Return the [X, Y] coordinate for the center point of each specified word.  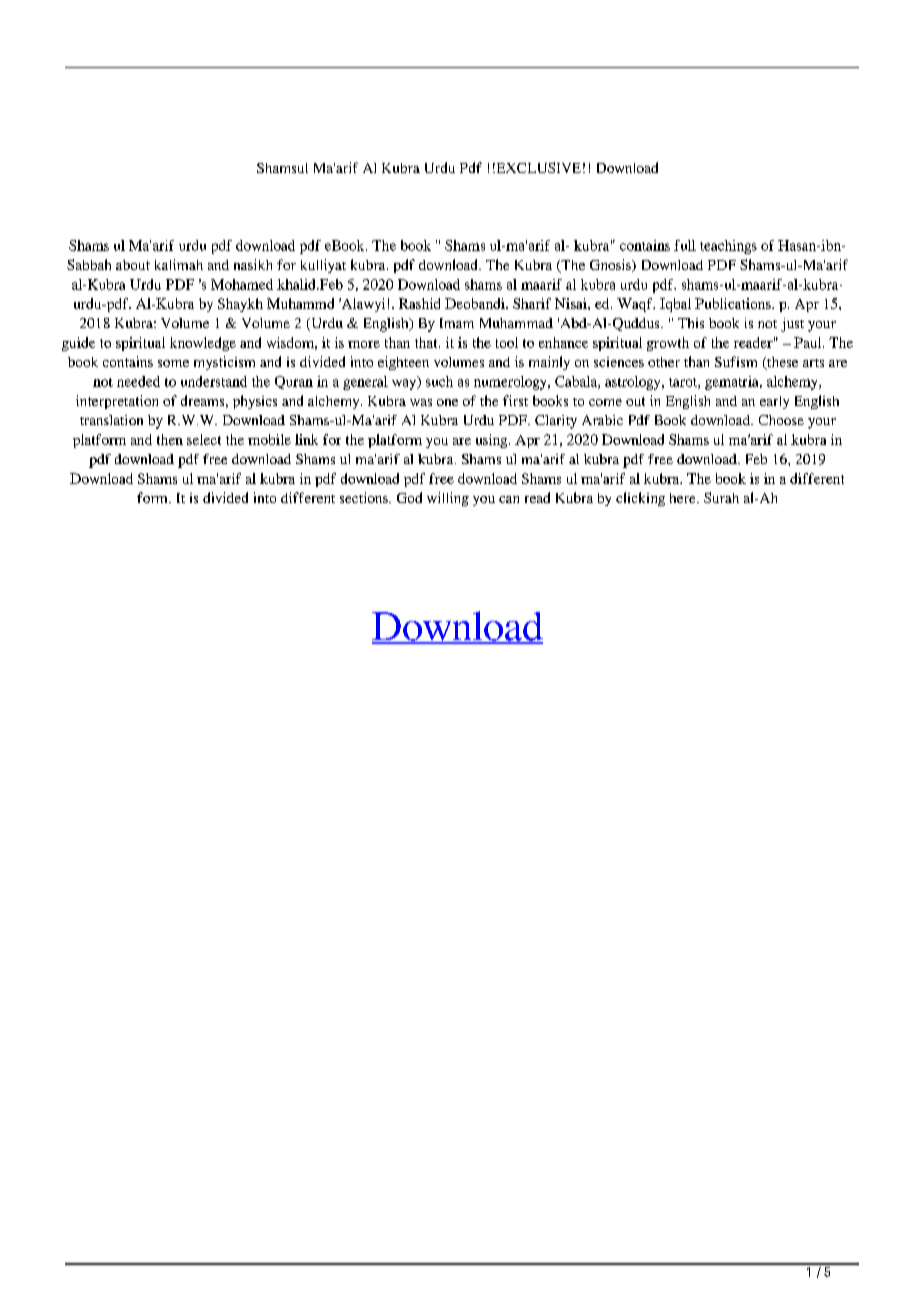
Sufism [736, 361]
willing [448, 499]
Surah [721, 497]
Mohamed [242, 284]
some [173, 363]
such [439, 381]
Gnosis [611, 265]
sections [365, 497]
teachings [728, 247]
